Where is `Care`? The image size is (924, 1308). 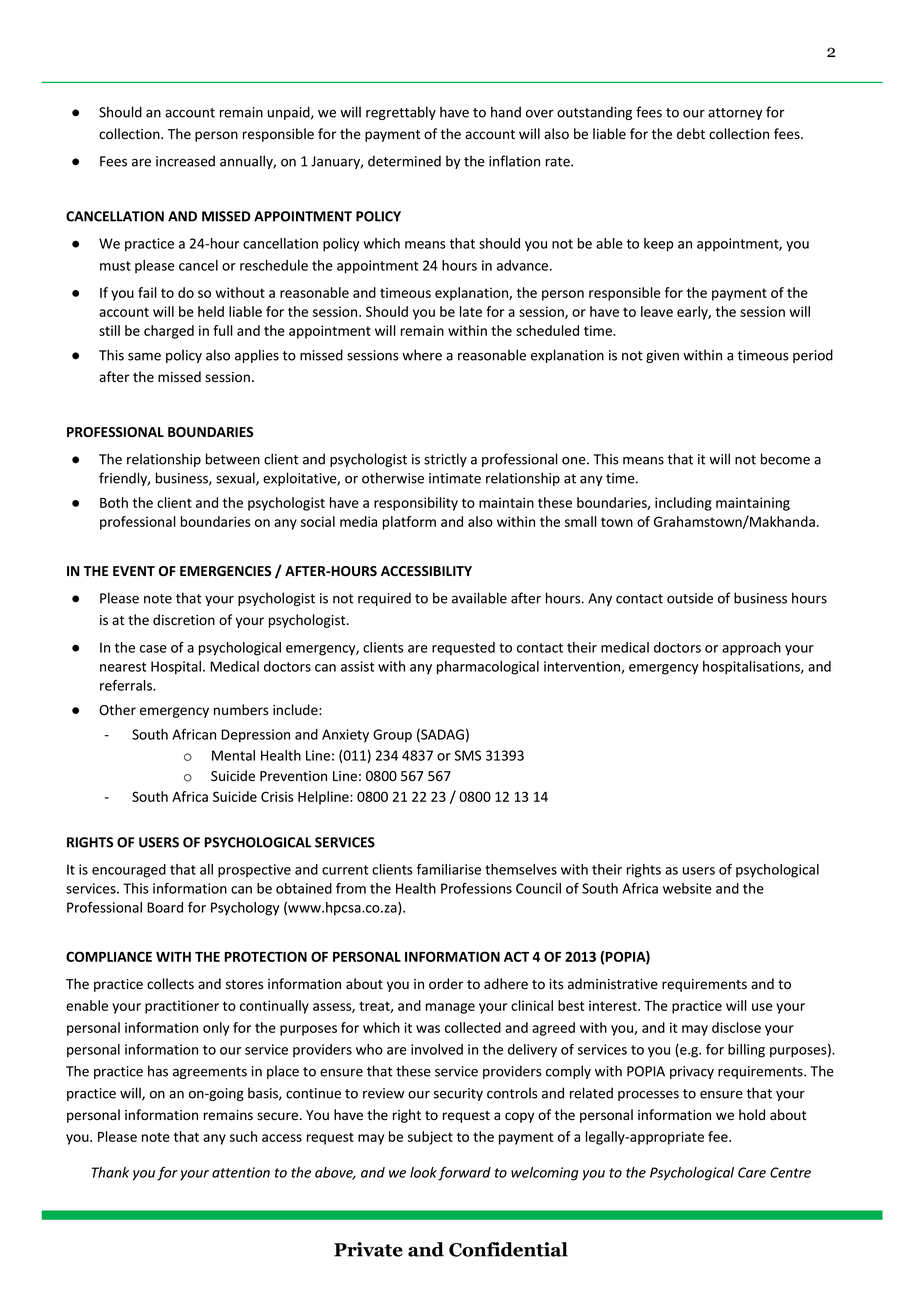 Care is located at coordinates (752, 1172).
